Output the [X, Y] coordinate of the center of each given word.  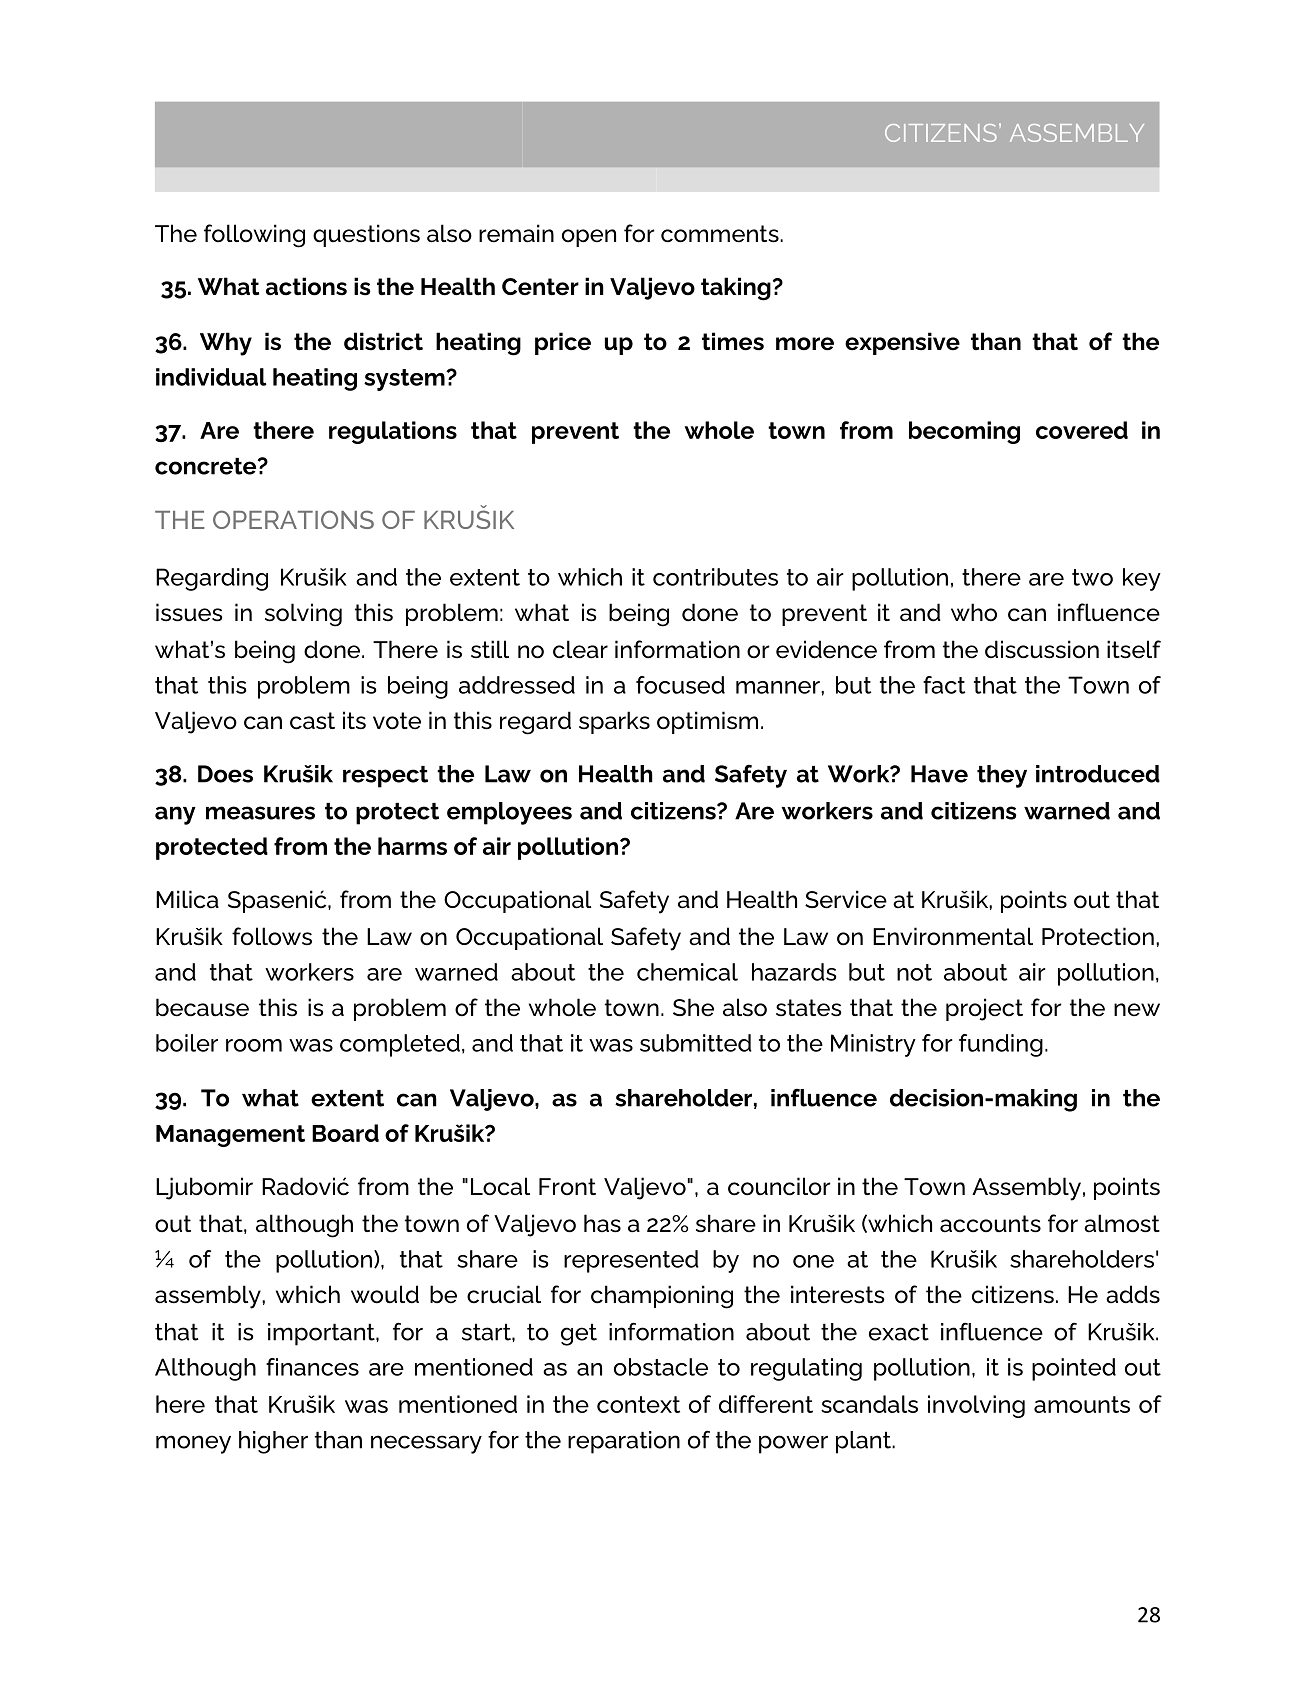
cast [312, 721]
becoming [964, 432]
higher [273, 1442]
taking [736, 289]
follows [272, 936]
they [1002, 776]
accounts [990, 1224]
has [602, 1223]
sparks [614, 722]
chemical [687, 972]
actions [306, 286]
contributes [715, 577]
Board [345, 1133]
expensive [902, 343]
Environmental [953, 936]
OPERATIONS [293, 519]
